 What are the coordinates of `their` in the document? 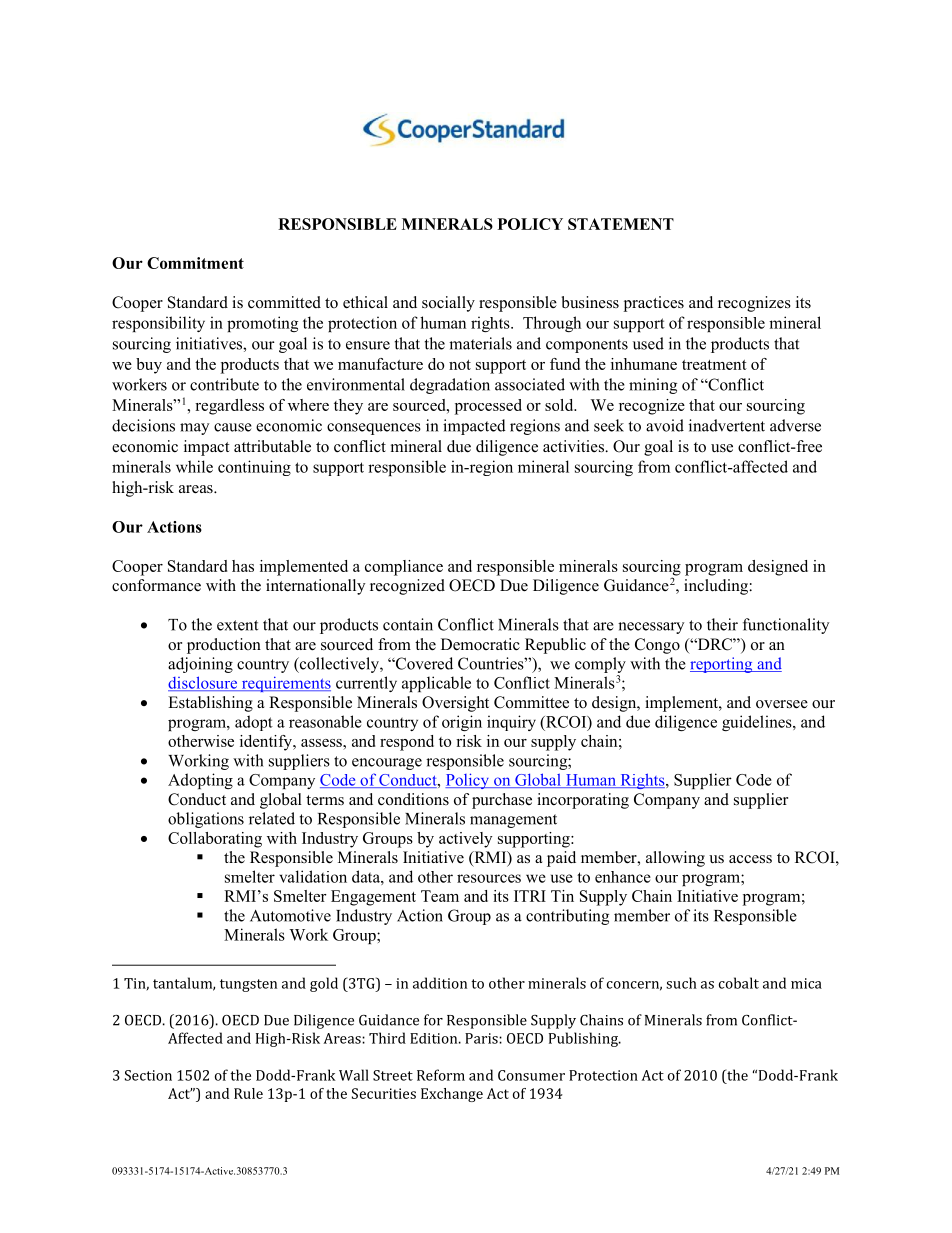 It's located at (722, 624).
